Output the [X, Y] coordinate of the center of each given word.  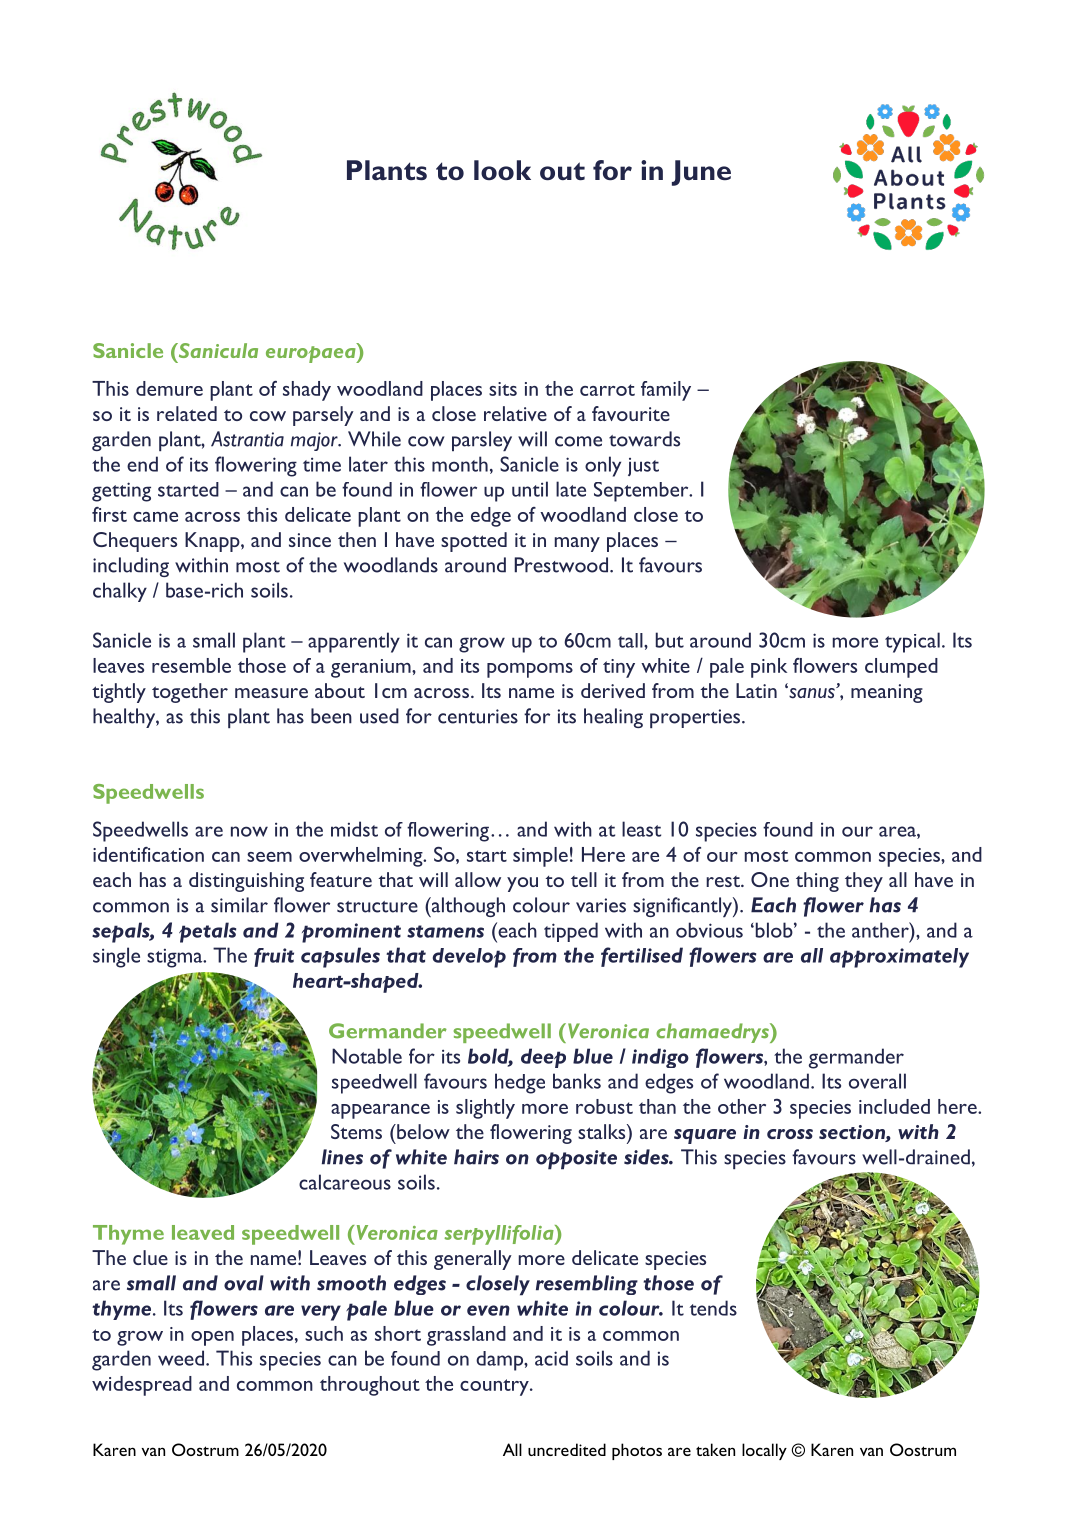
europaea [312, 353]
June [701, 173]
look [502, 170]
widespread [142, 1386]
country [495, 1387]
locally [764, 1451]
